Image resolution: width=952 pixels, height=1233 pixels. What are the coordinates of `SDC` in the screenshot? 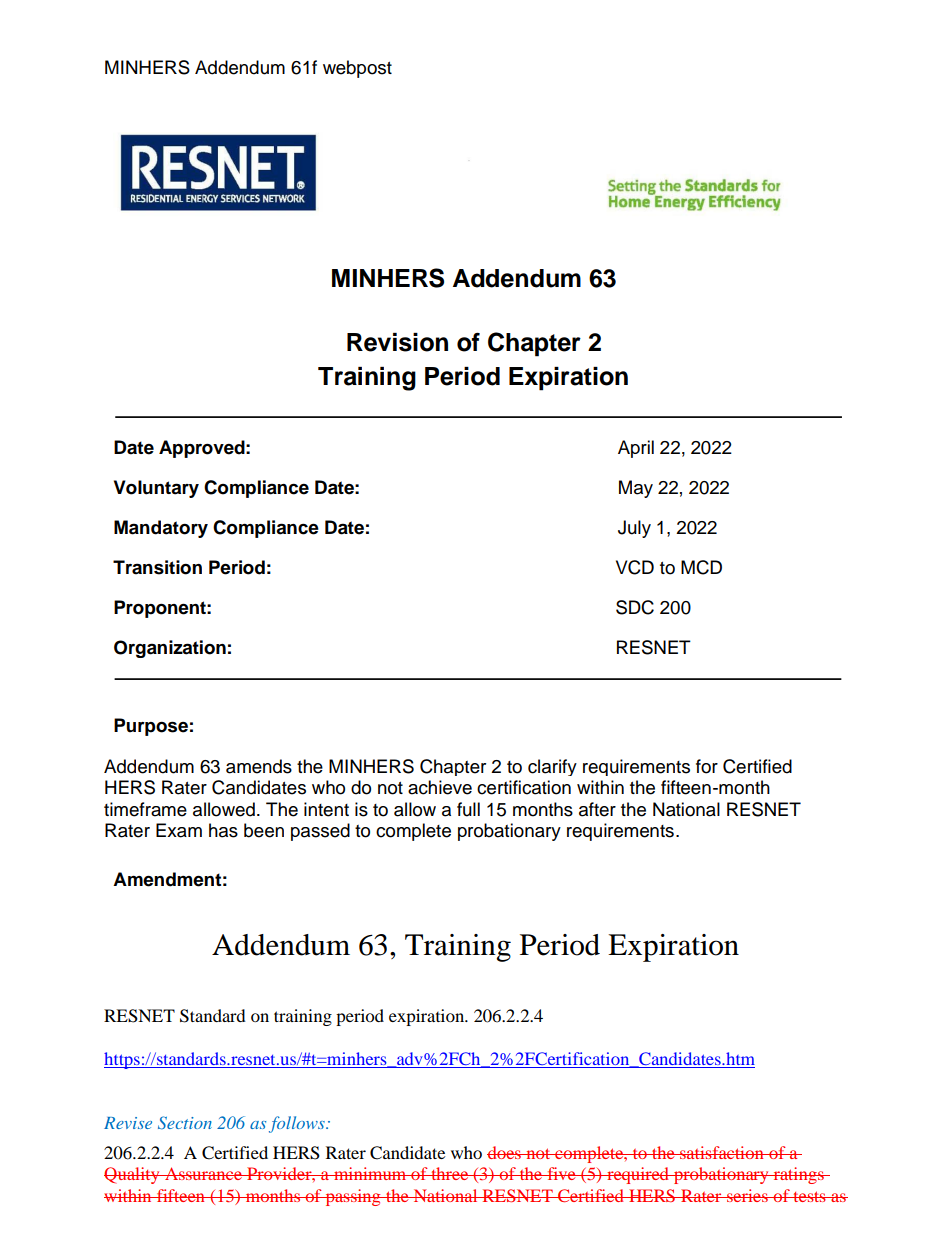 It's located at (635, 607).
